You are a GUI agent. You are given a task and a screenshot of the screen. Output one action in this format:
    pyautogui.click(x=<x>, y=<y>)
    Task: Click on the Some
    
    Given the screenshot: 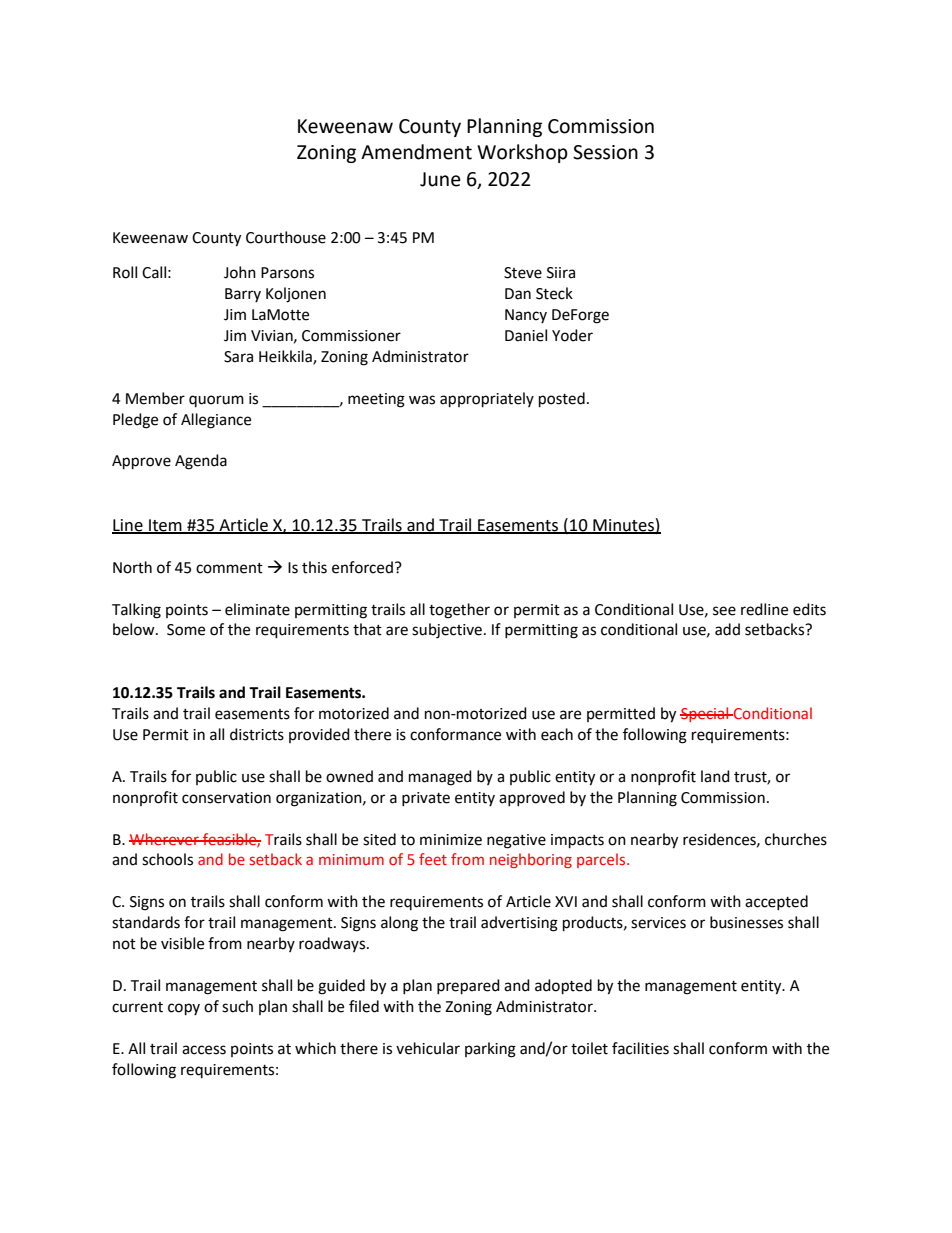 What is the action you would take?
    pyautogui.click(x=186, y=630)
